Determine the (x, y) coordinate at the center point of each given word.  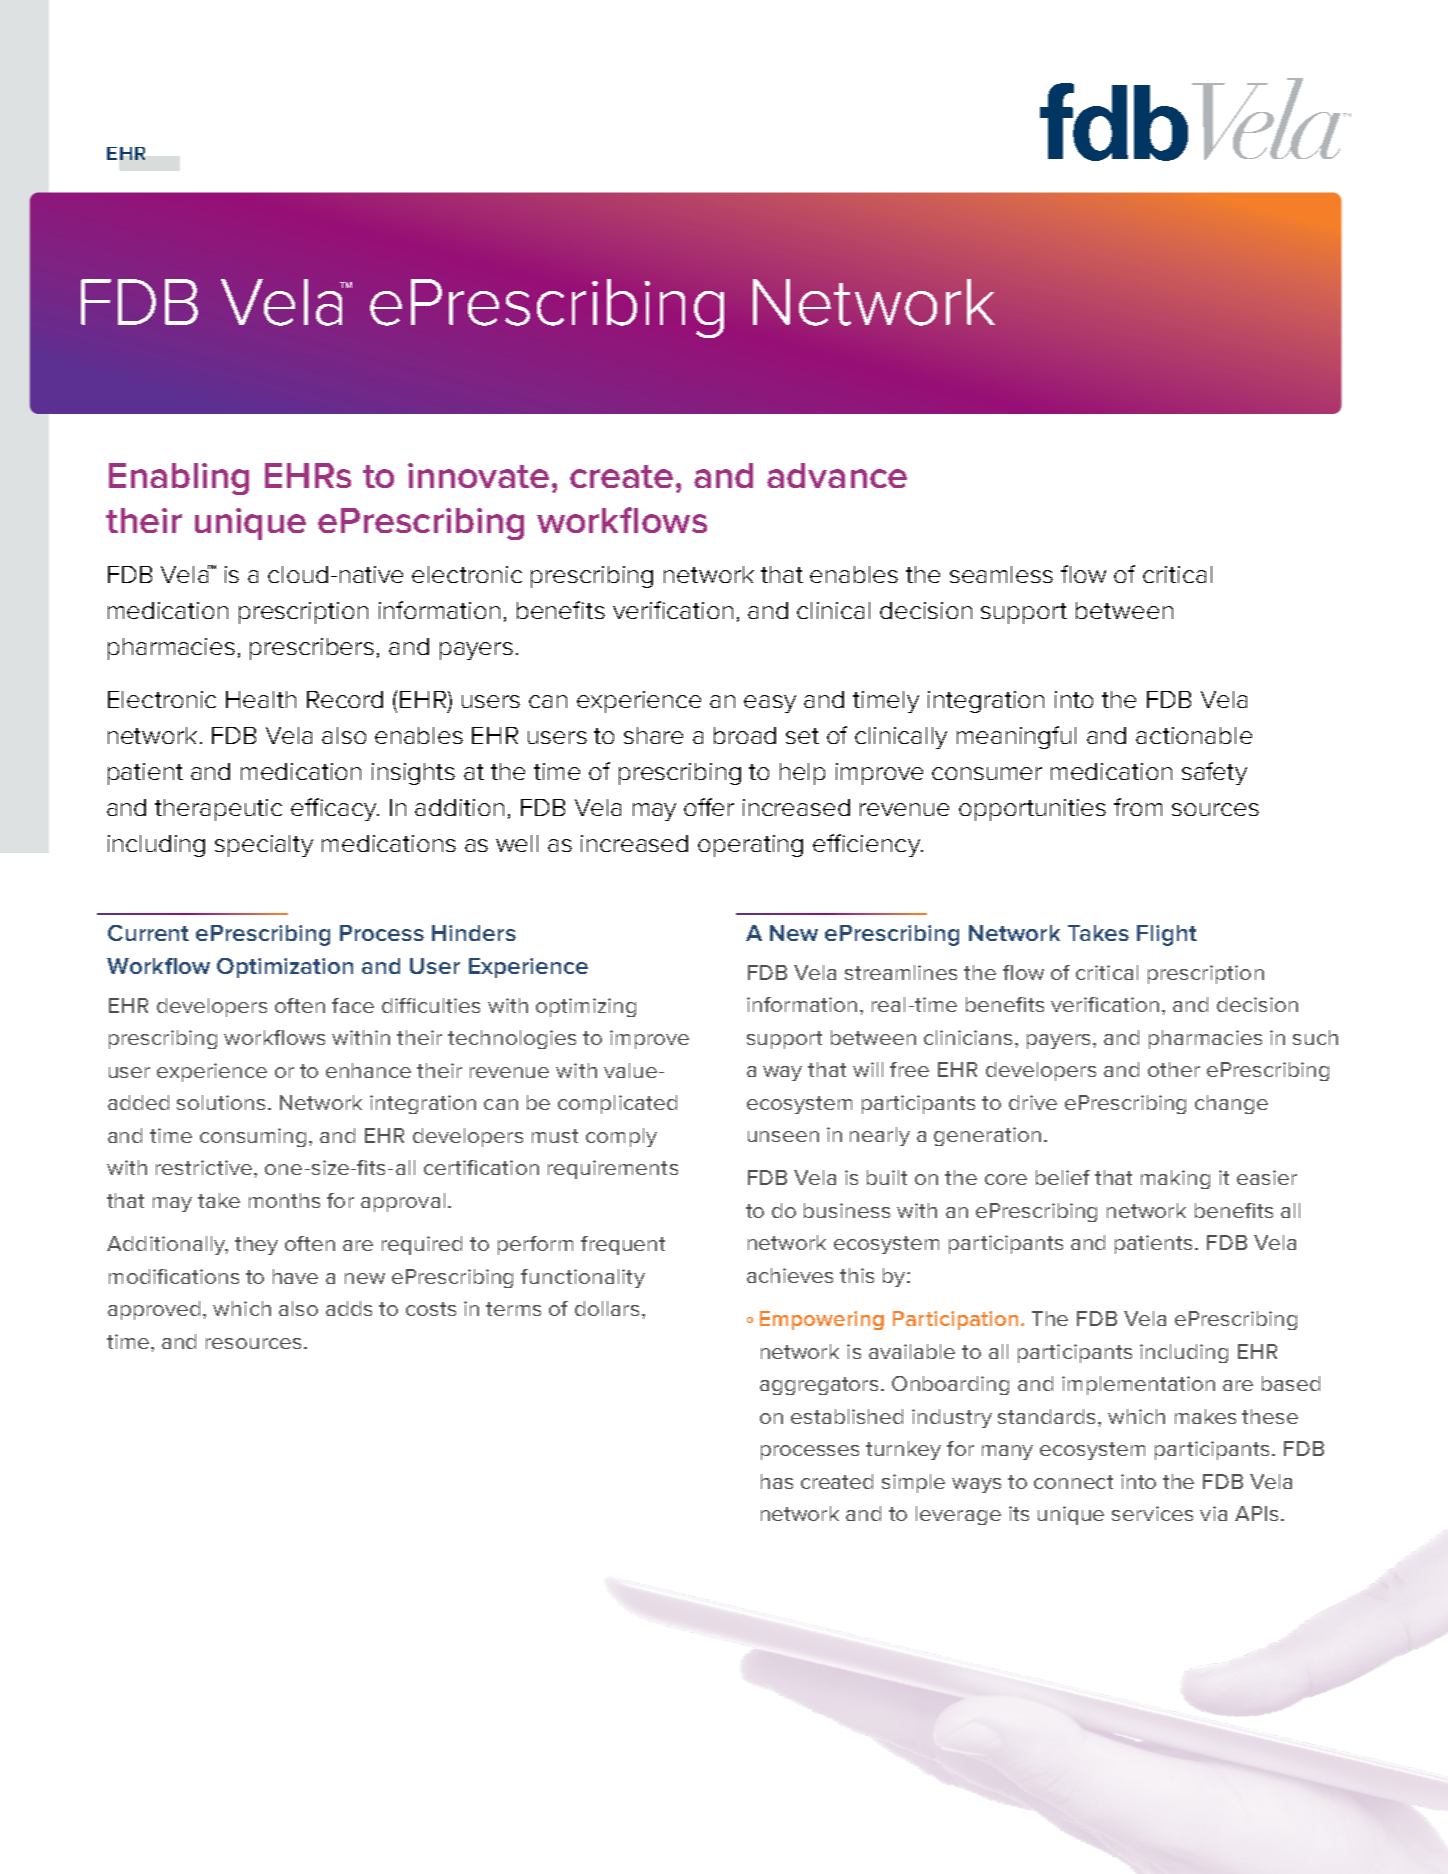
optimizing (586, 1007)
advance (837, 475)
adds (349, 1308)
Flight (1167, 935)
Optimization (285, 968)
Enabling (179, 479)
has (777, 1481)
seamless (1001, 574)
